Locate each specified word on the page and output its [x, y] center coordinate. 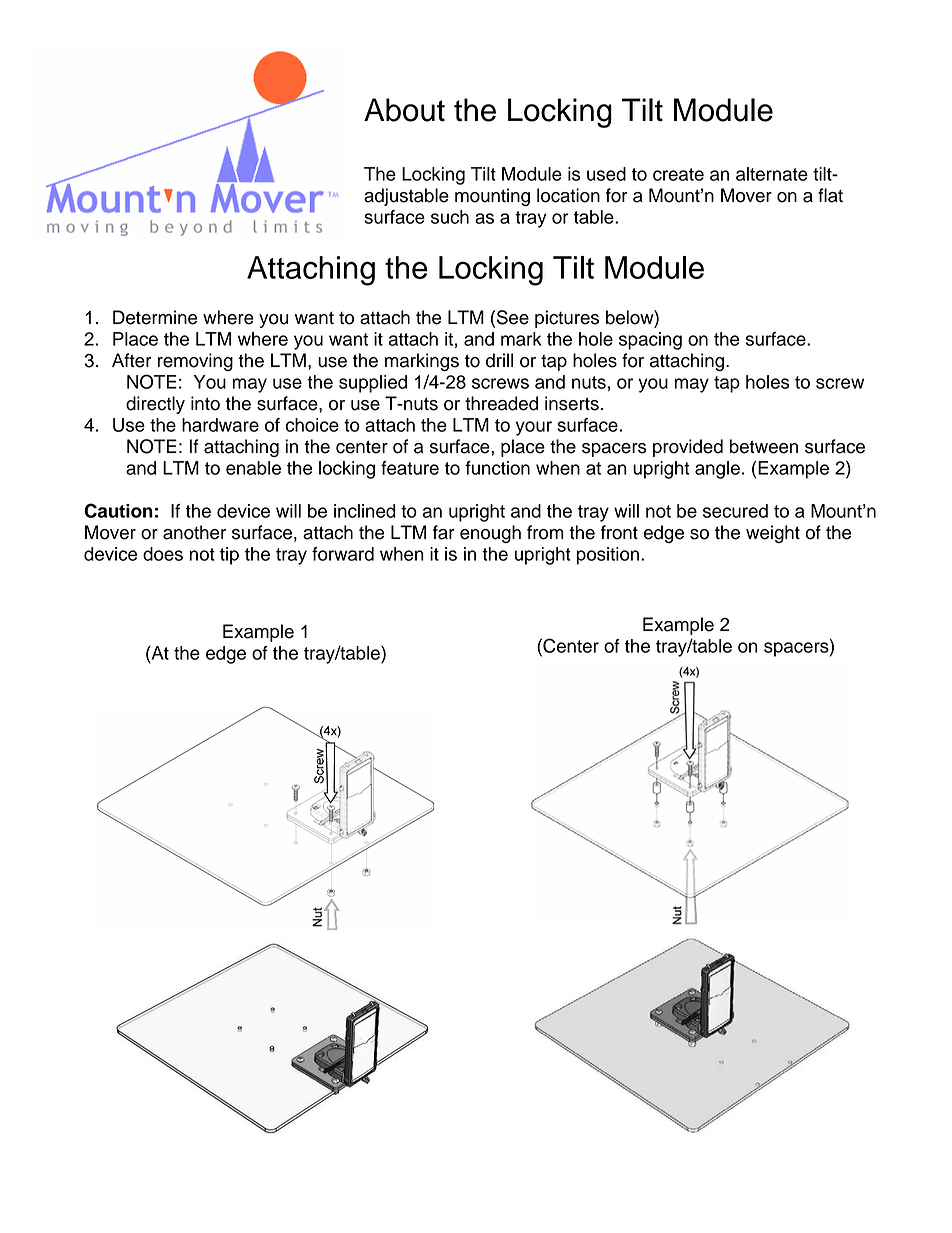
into [205, 403]
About [404, 110]
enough [490, 534]
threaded [501, 403]
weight [773, 534]
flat [830, 195]
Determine [155, 317]
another [194, 532]
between [764, 446]
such [450, 217]
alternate [772, 174]
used [606, 174]
